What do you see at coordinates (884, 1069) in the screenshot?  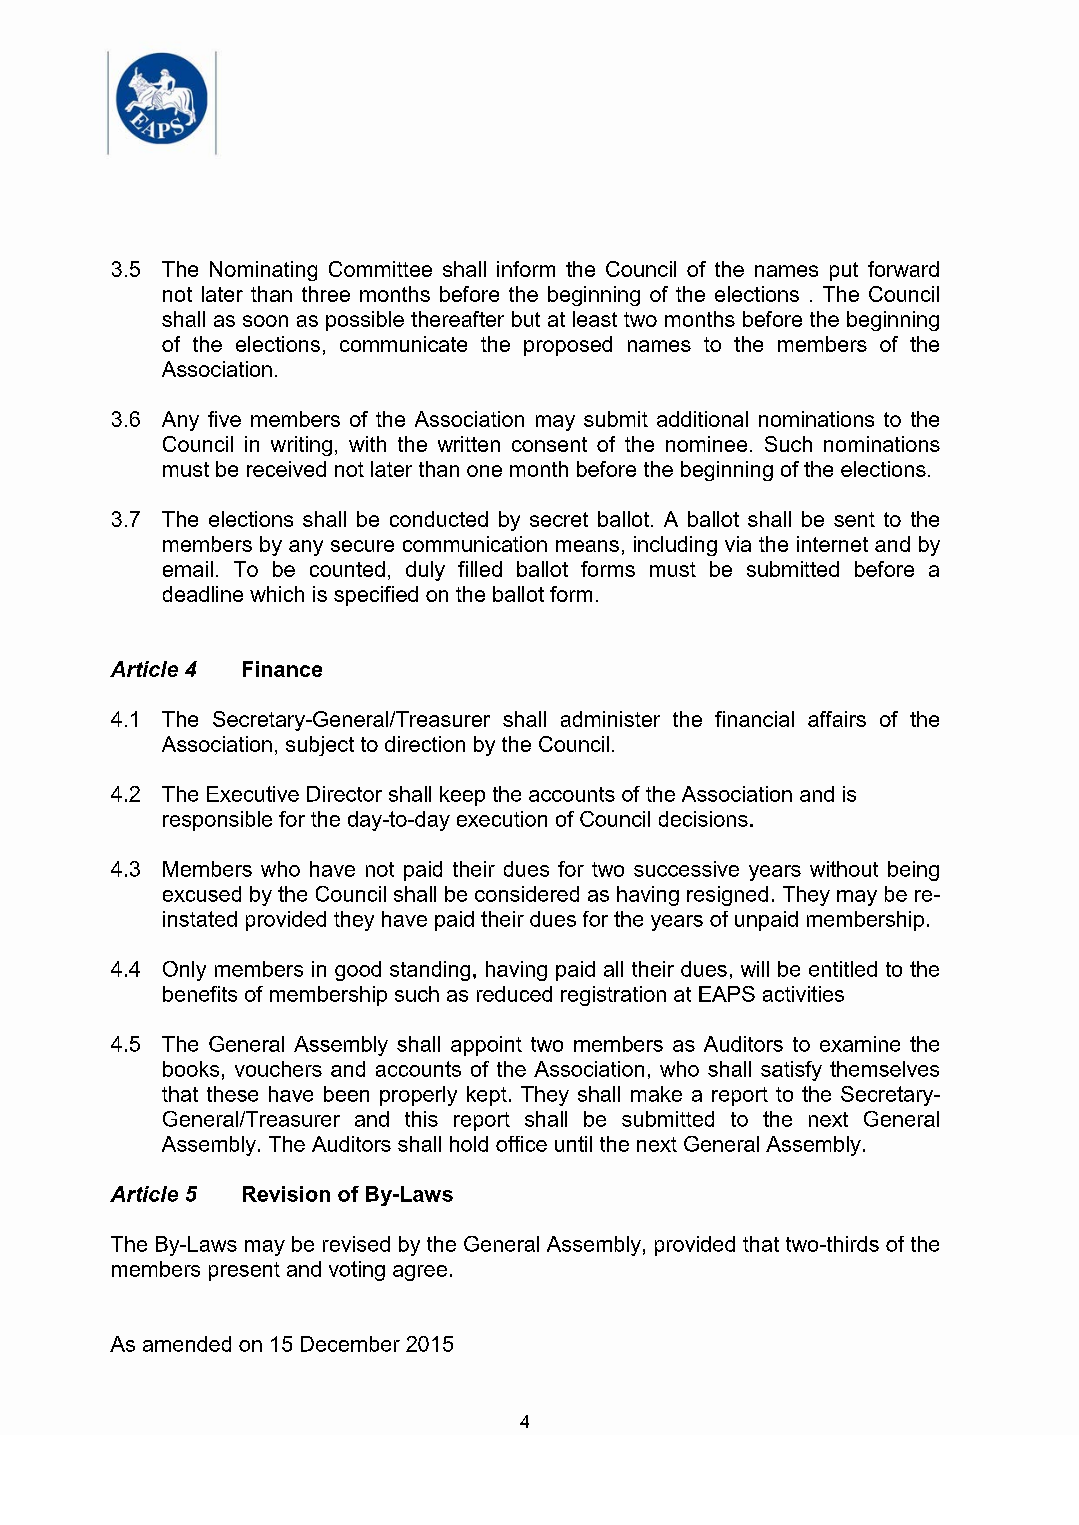 I see `themselves` at bounding box center [884, 1069].
